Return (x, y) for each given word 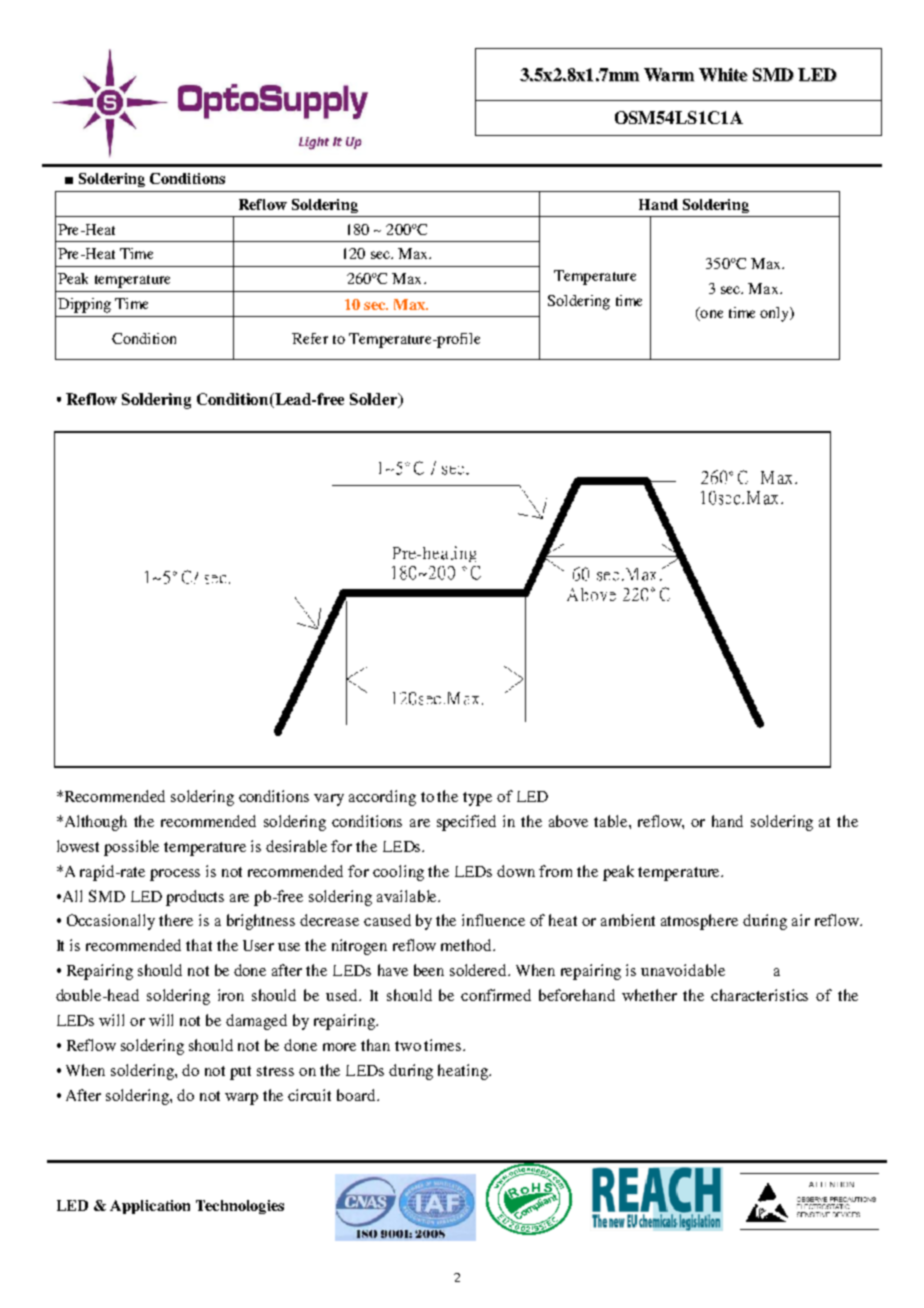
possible (131, 848)
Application (150, 1207)
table (612, 821)
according (382, 798)
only (776, 314)
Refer (310, 338)
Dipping (84, 305)
